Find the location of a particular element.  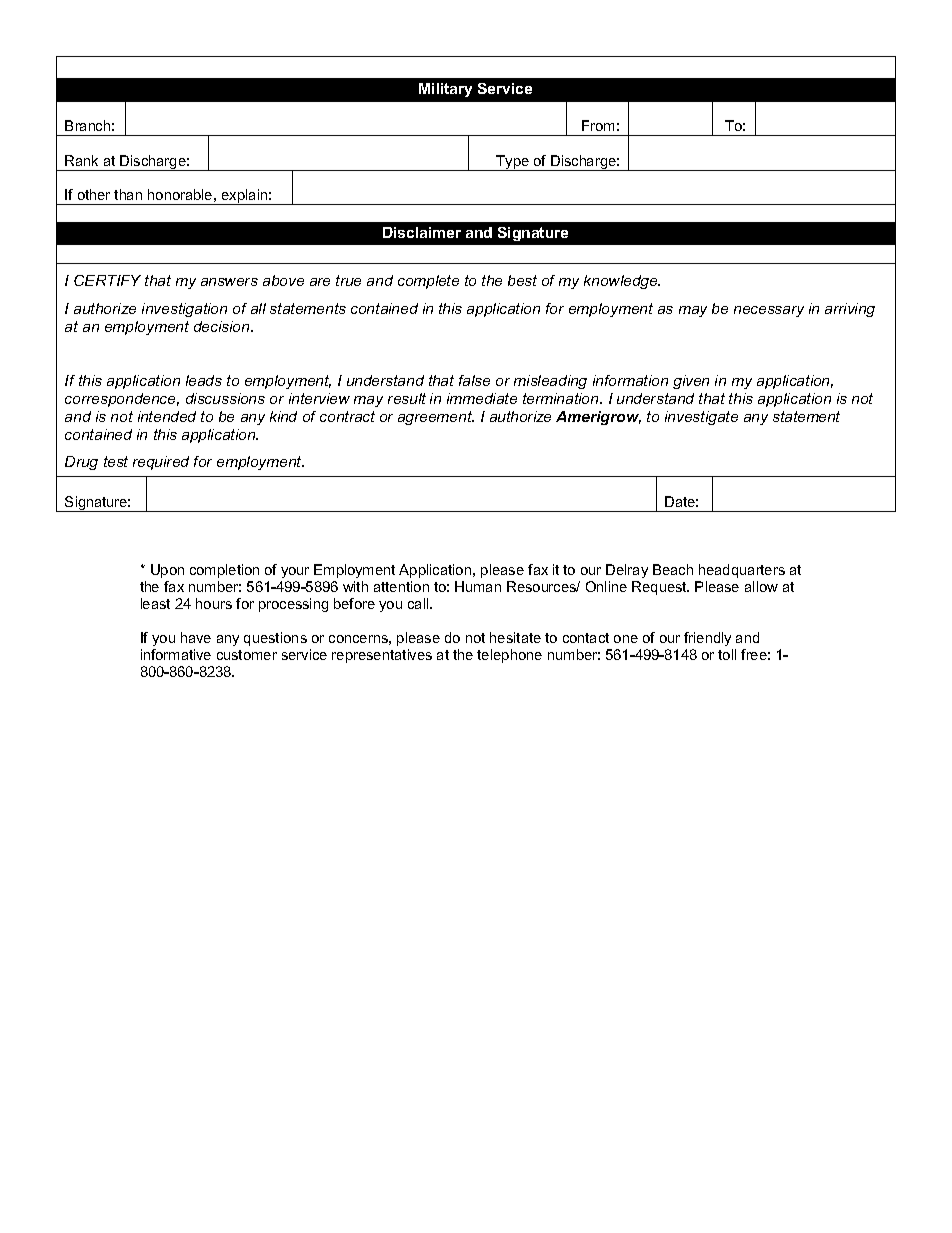

leads is located at coordinates (204, 380).
